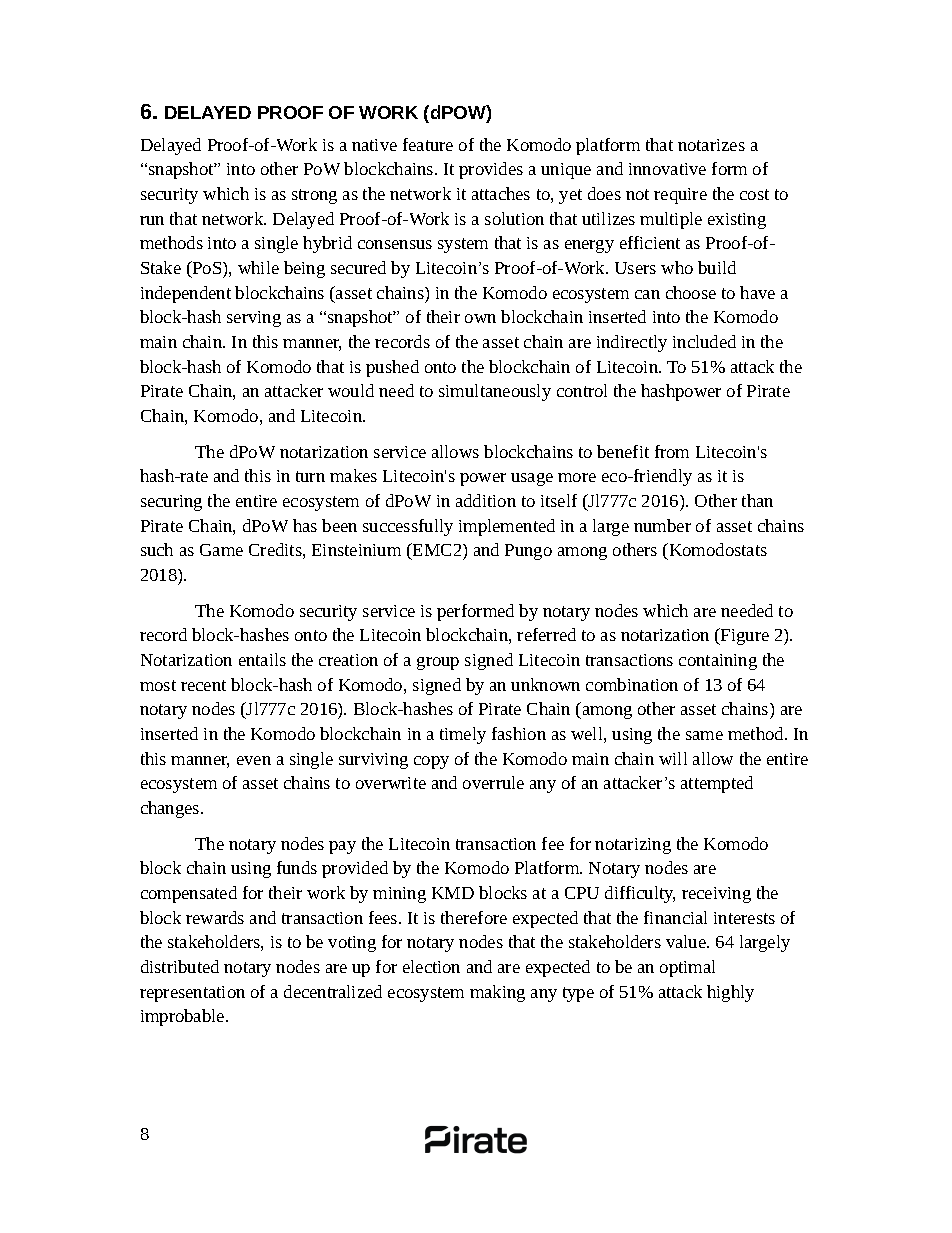 The image size is (952, 1233). Describe the element at coordinates (408, 527) in the screenshot. I see `successfully` at that location.
